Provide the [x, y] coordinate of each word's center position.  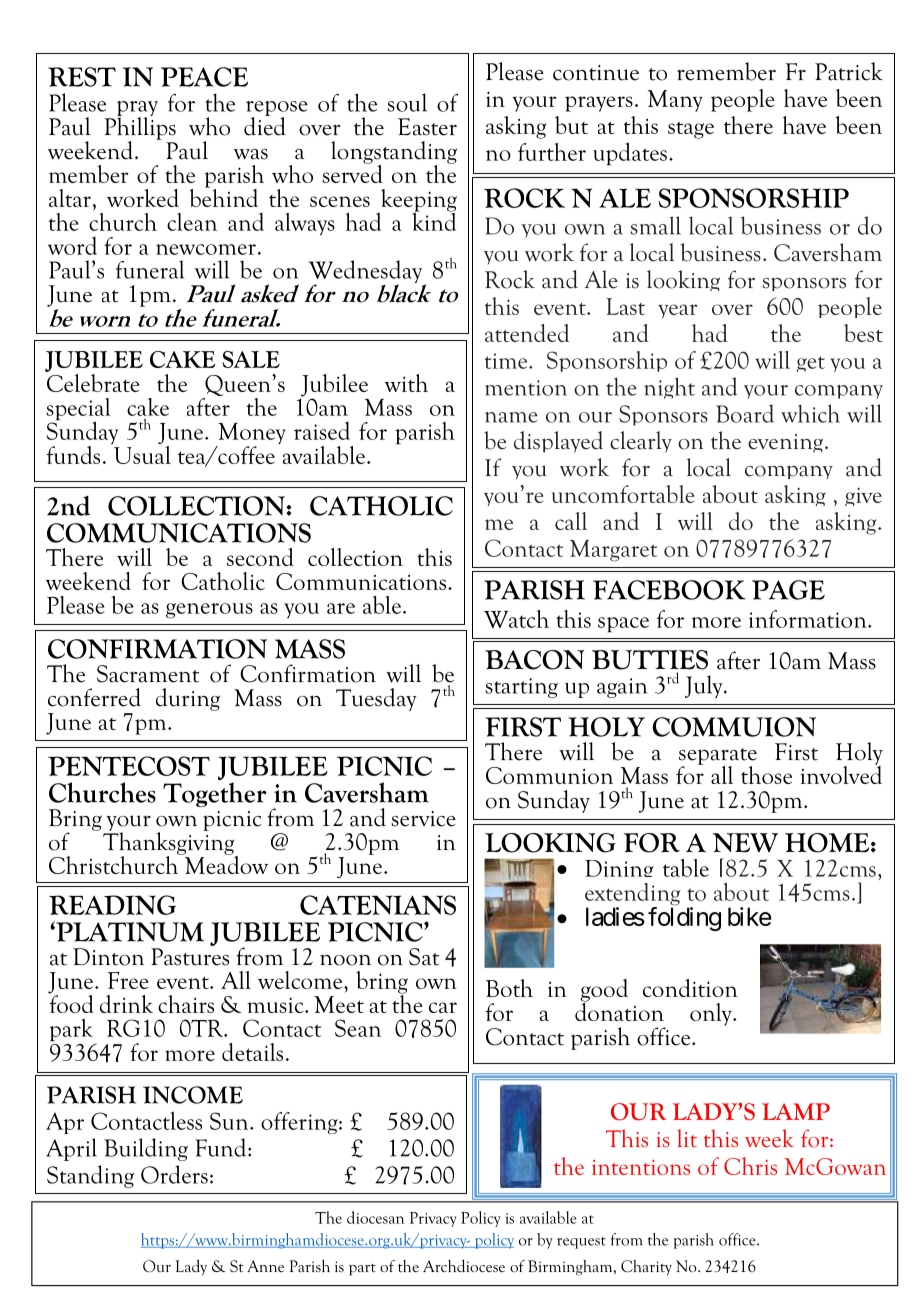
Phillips [140, 128]
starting [521, 688]
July [705, 686]
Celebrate [92, 381]
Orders [174, 1174]
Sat [424, 957]
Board [745, 413]
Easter [427, 127]
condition [690, 988]
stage [691, 130]
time [507, 361]
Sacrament [148, 674]
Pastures [190, 957]
